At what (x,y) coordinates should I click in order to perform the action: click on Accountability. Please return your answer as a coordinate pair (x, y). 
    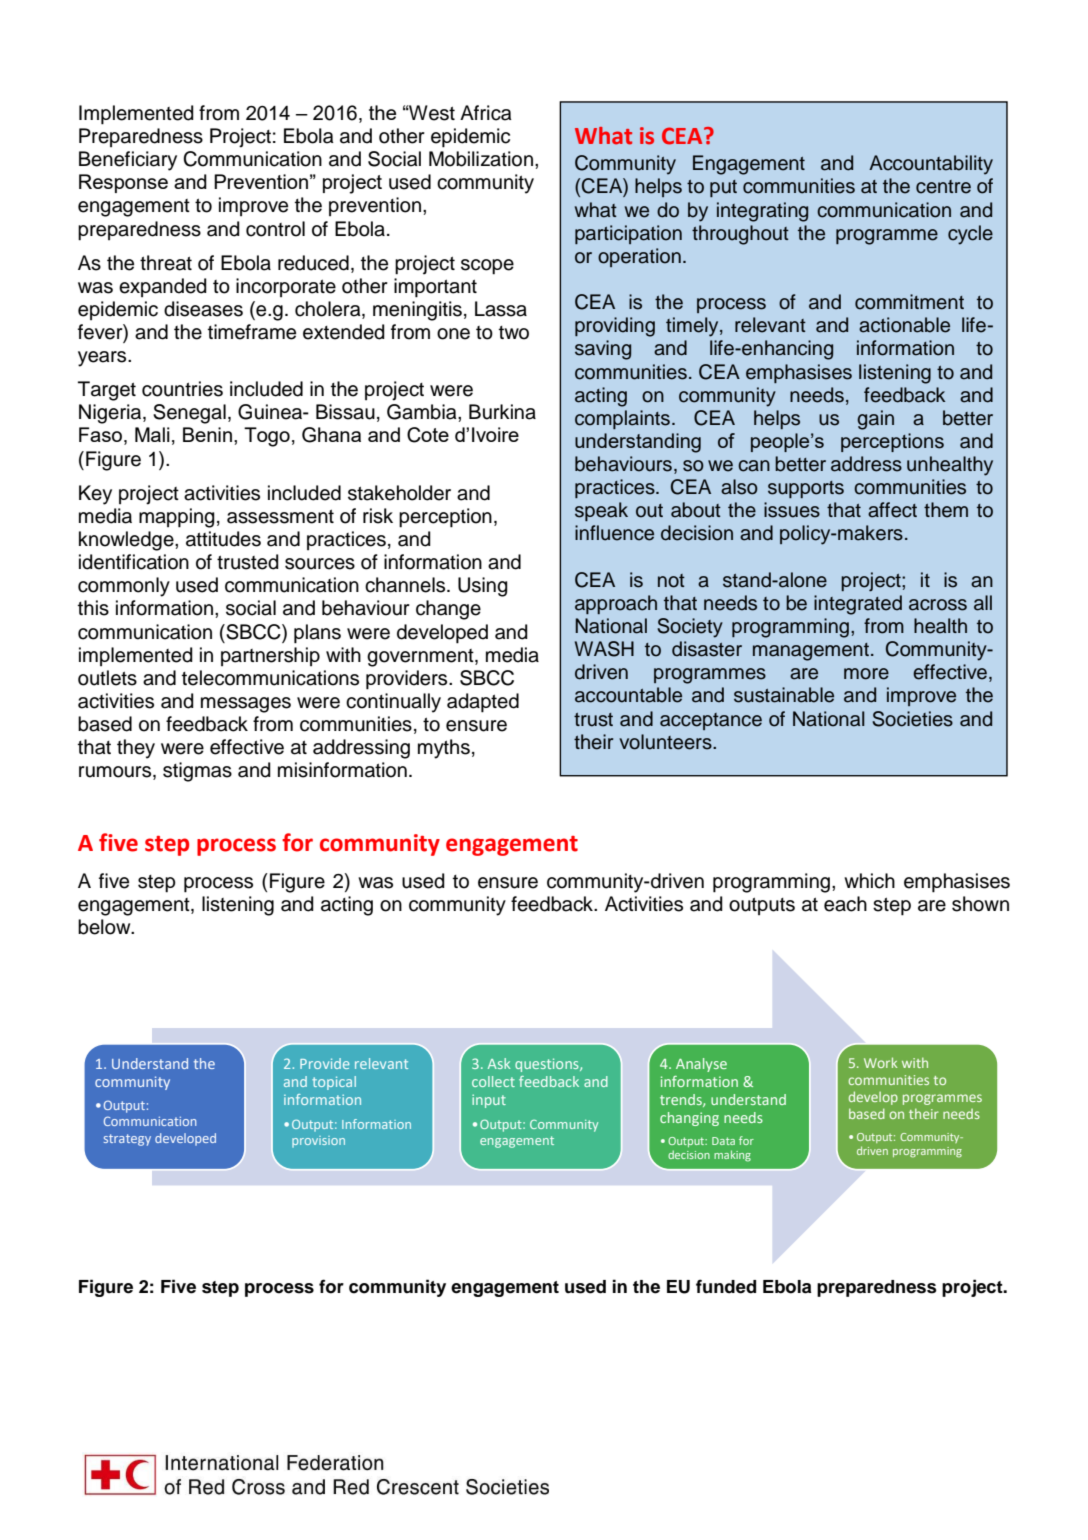
    Looking at the image, I should click on (931, 165).
